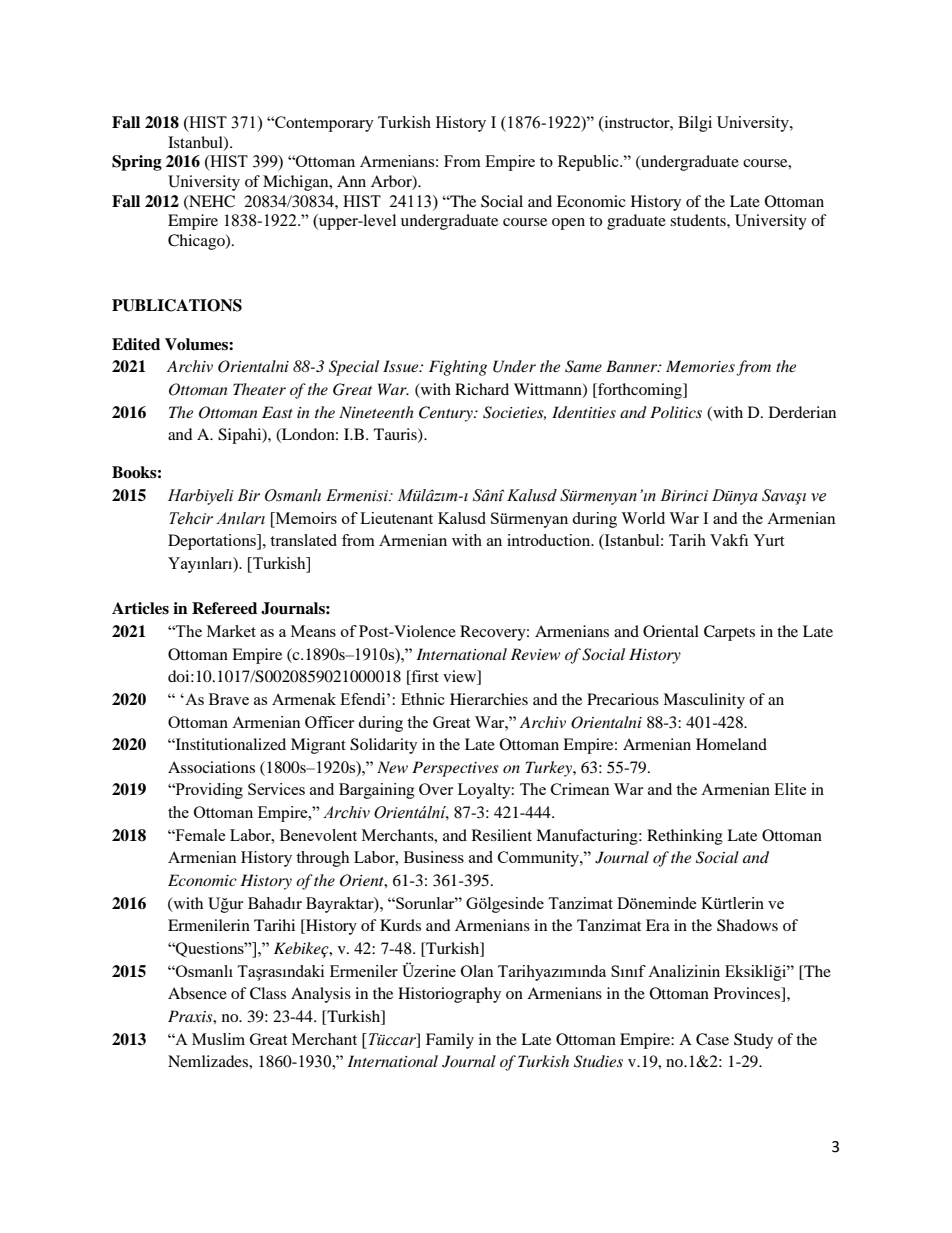 This document has height=1233, width=952. What do you see at coordinates (177, 305) in the document?
I see `PUBLICATIONS` at bounding box center [177, 305].
